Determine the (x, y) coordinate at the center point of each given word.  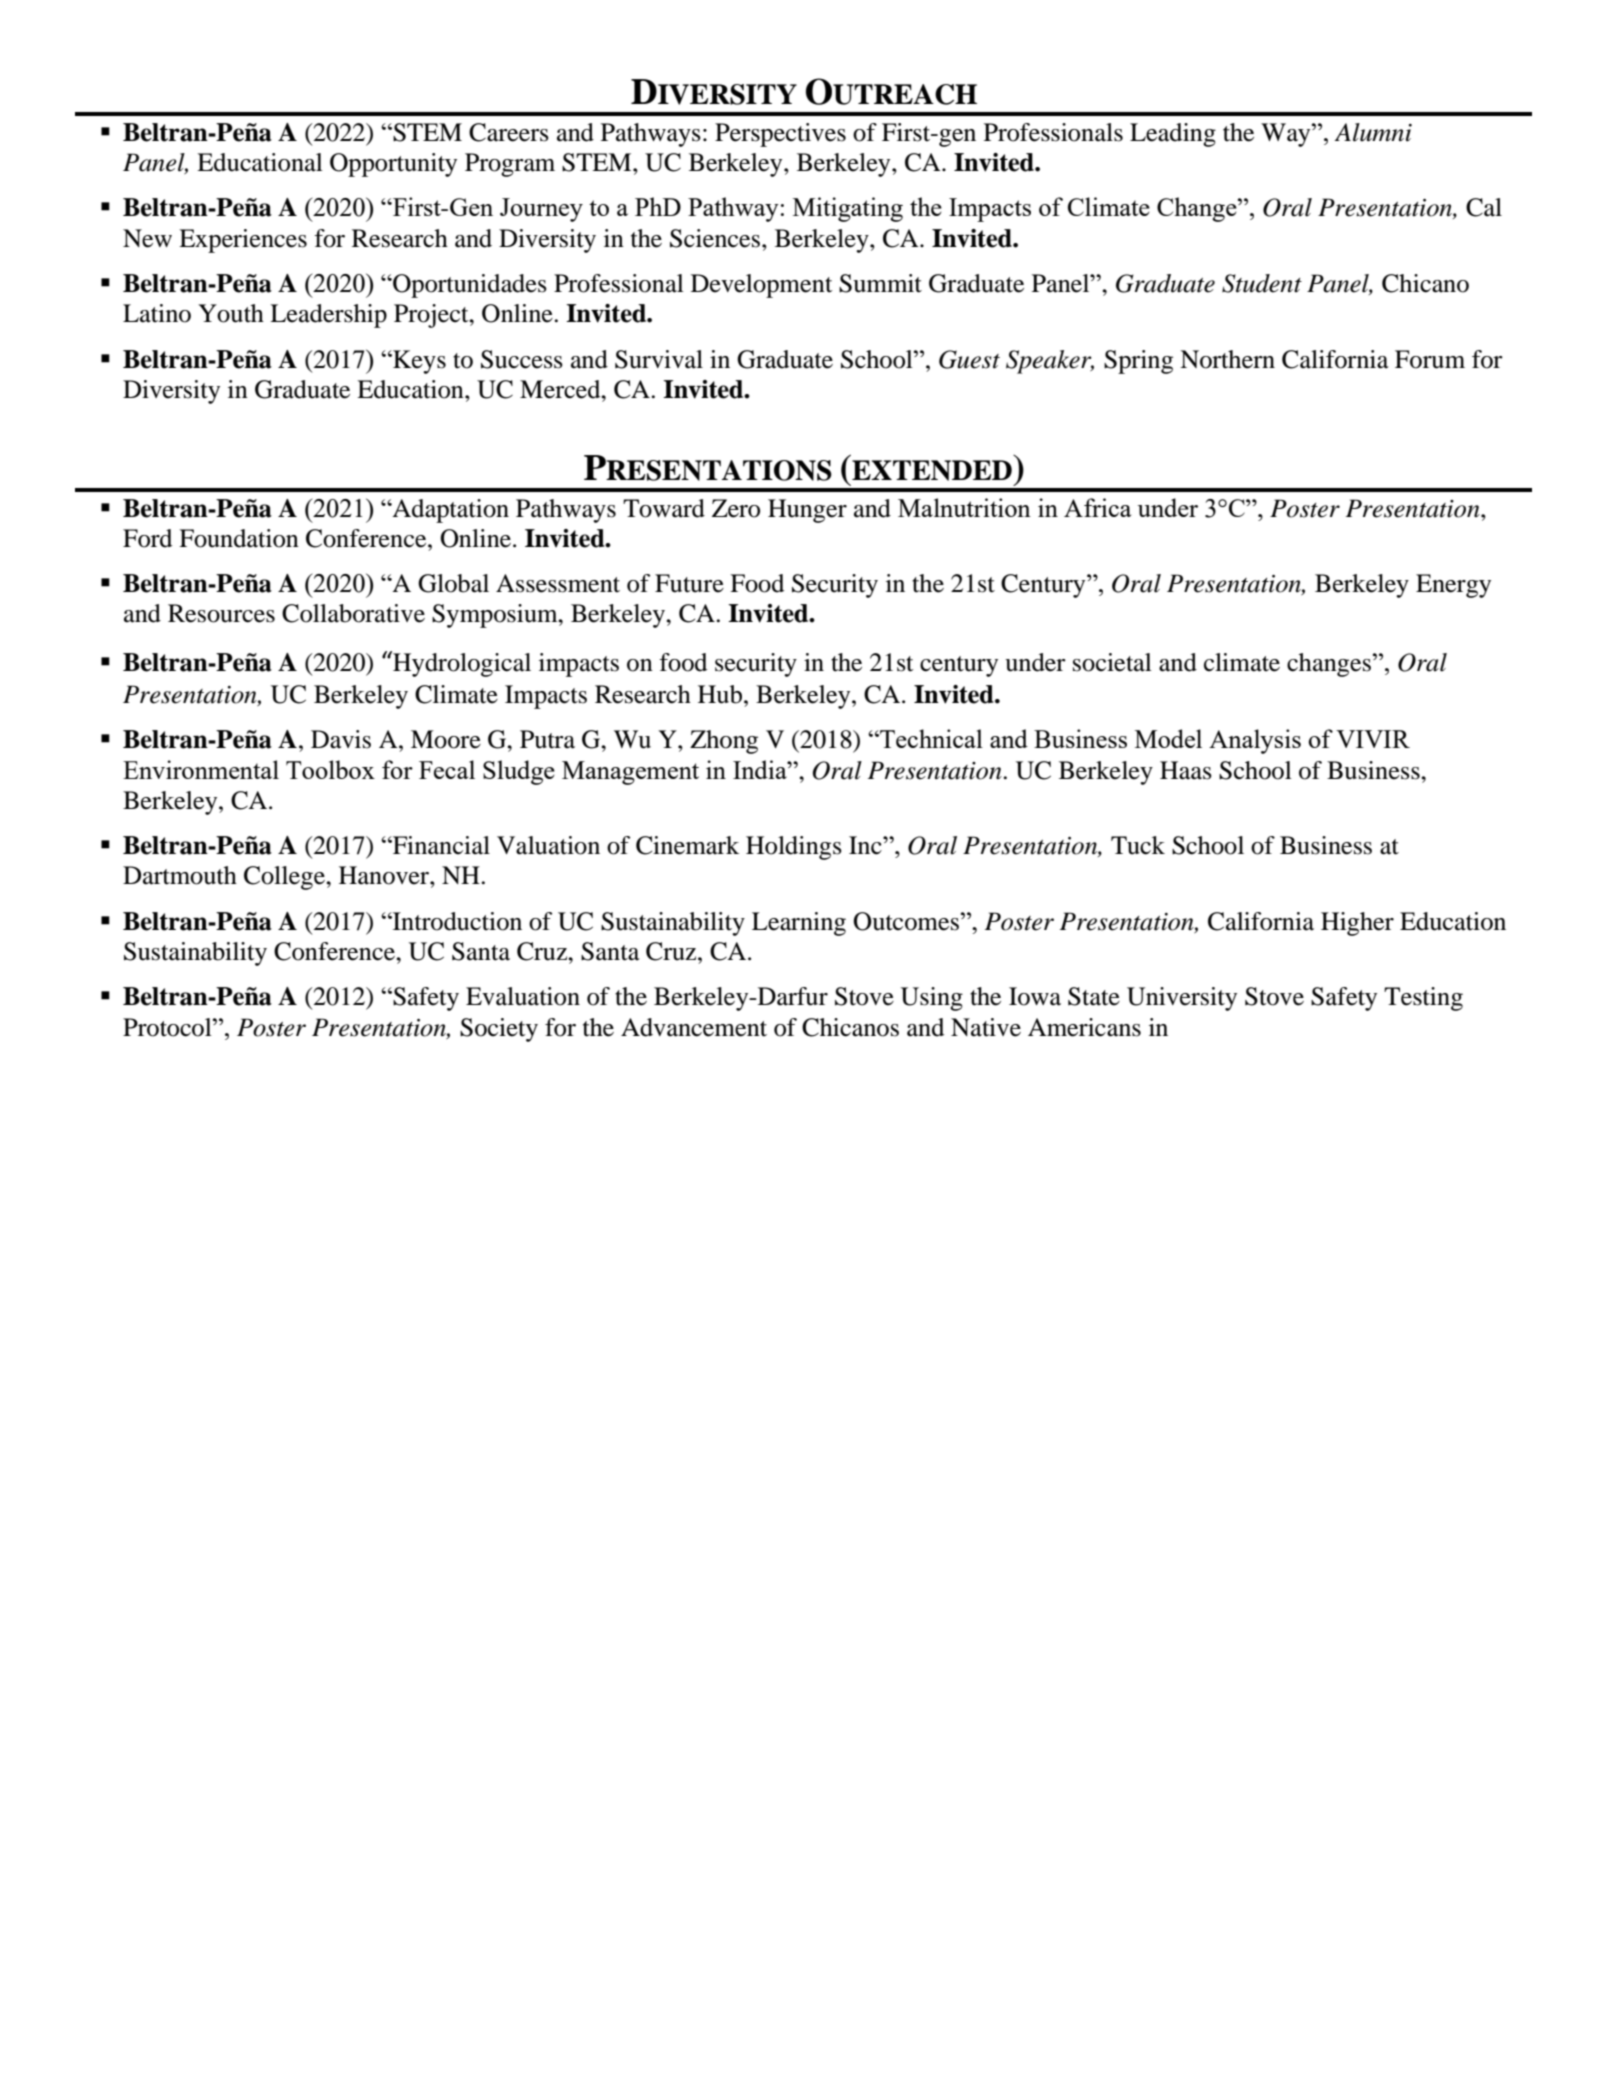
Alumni (1373, 132)
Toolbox (330, 769)
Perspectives (780, 135)
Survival (659, 359)
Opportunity (393, 165)
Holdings (794, 848)
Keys (418, 362)
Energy (1453, 586)
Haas (1186, 770)
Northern (1227, 359)
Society (499, 1030)
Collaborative (353, 613)
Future (689, 583)
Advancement (694, 1027)
